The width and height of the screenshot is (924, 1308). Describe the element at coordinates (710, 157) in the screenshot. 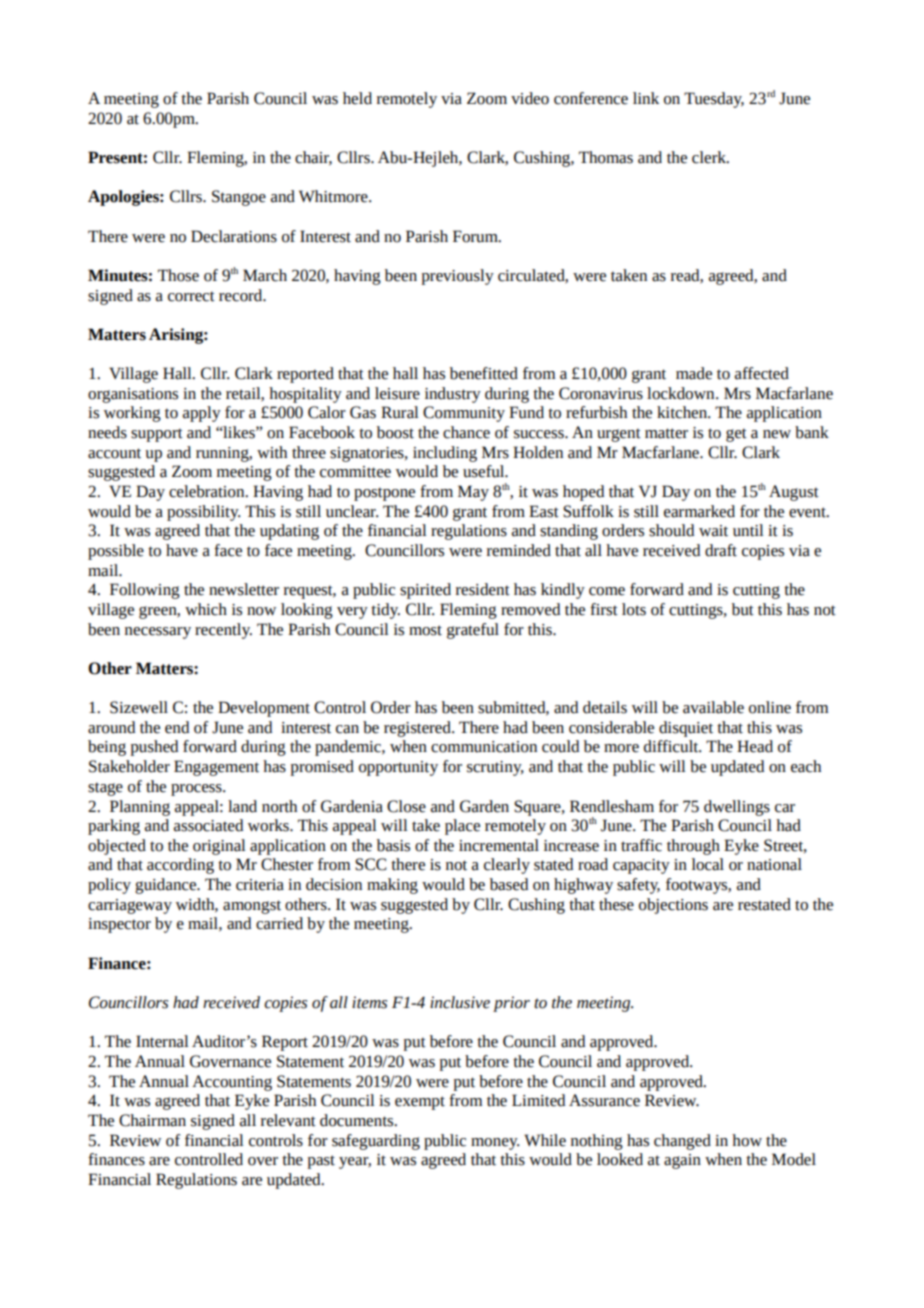

I see `clerk` at that location.
